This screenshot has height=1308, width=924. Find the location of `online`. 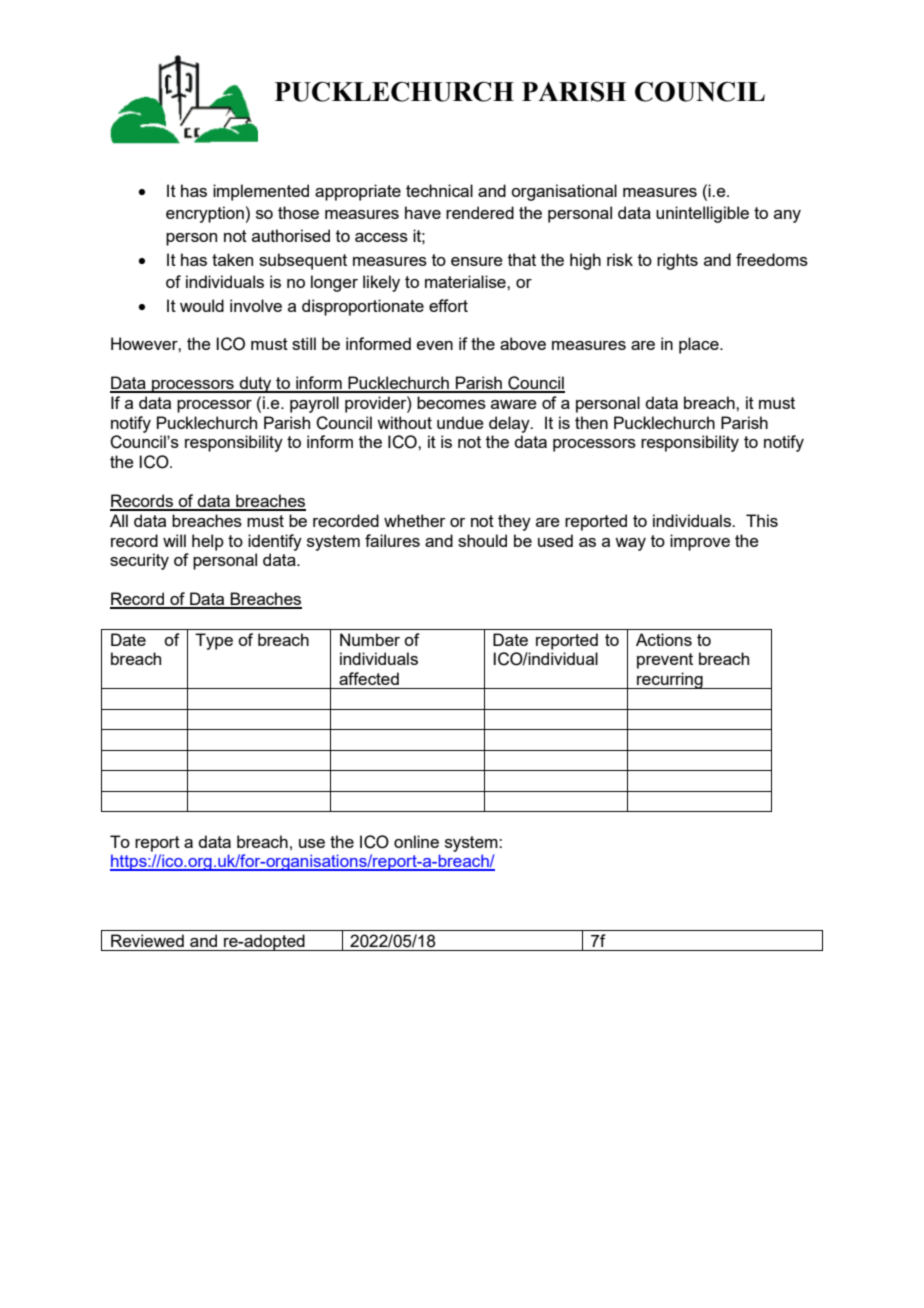

online is located at coordinates (416, 841).
